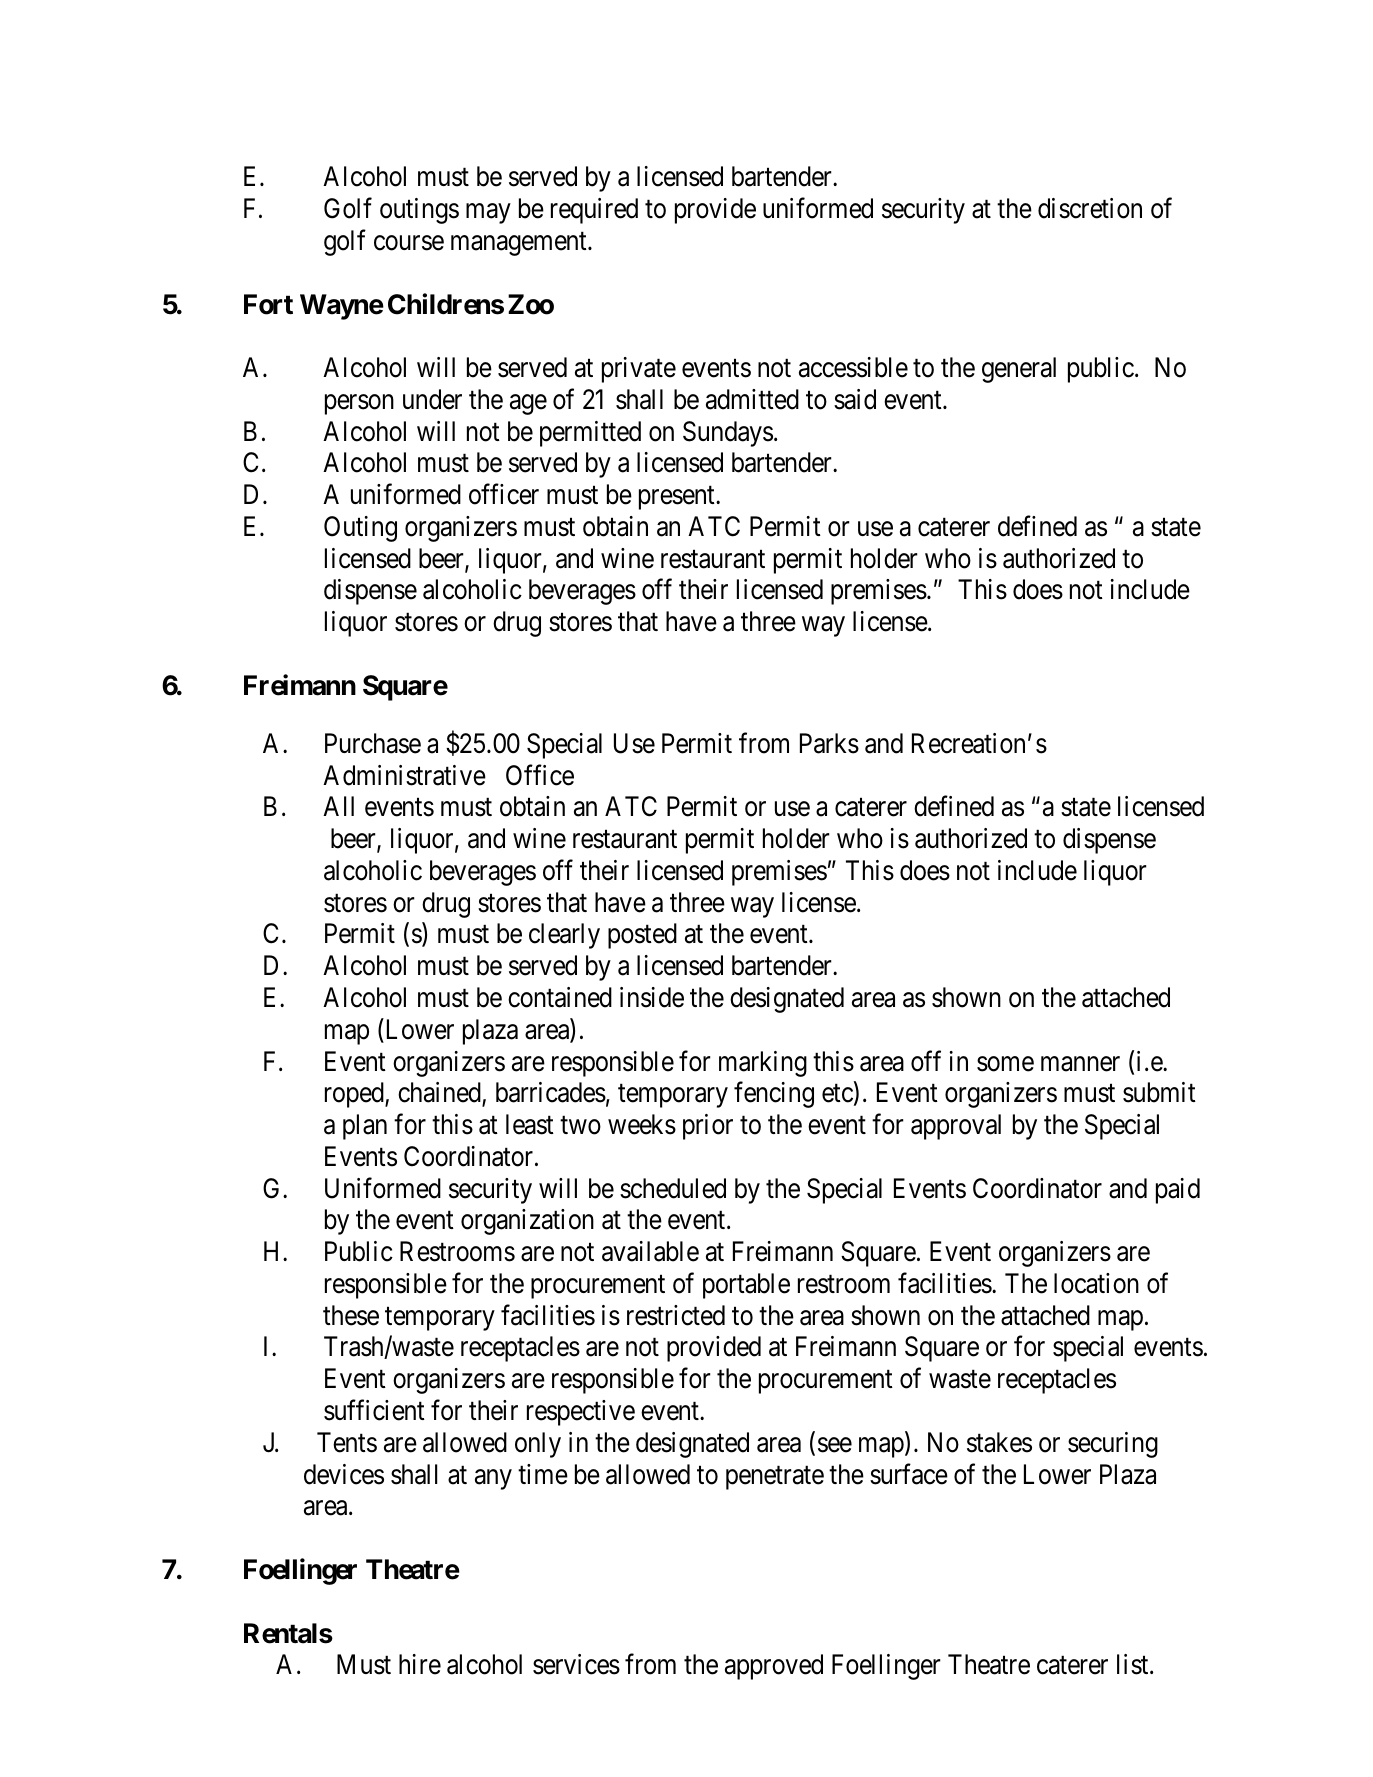 The width and height of the image is (1373, 1777). What do you see at coordinates (1090, 208) in the image?
I see `discretion` at bounding box center [1090, 208].
